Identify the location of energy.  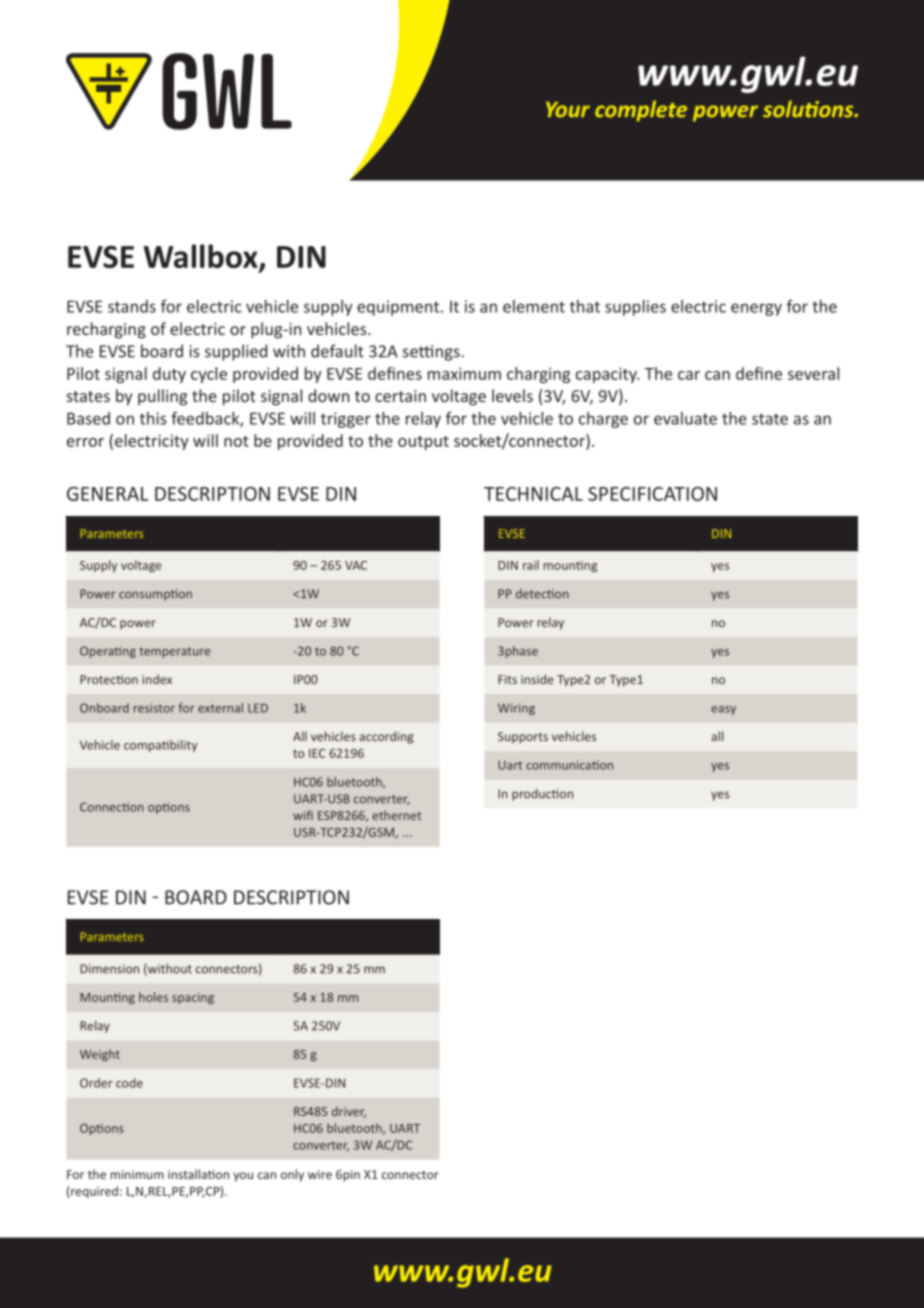
(756, 309).
